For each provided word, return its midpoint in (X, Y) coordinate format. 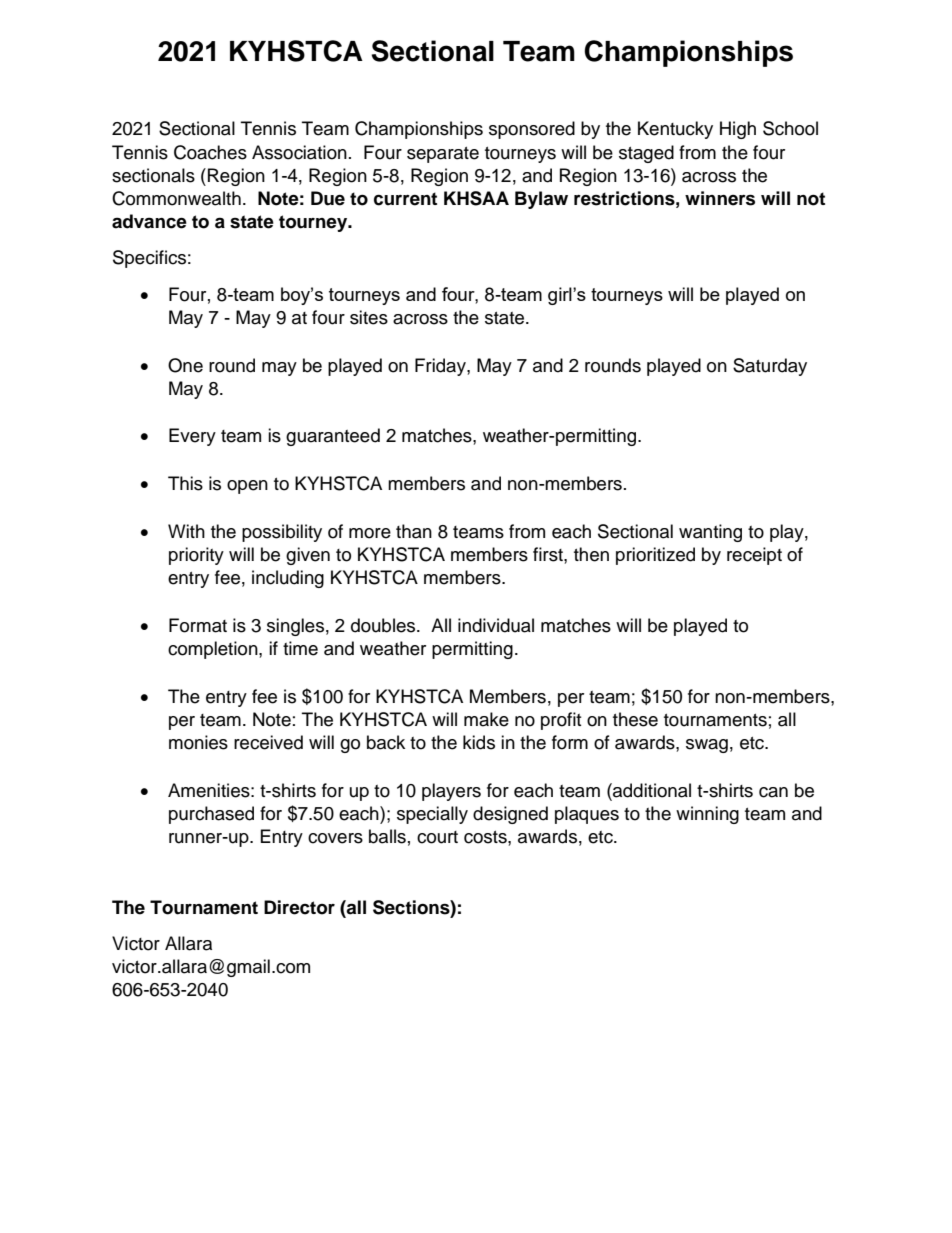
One (185, 365)
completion (214, 650)
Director (299, 907)
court (437, 837)
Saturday (770, 367)
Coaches (210, 152)
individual (496, 625)
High (738, 130)
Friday (441, 367)
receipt (754, 556)
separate (443, 155)
